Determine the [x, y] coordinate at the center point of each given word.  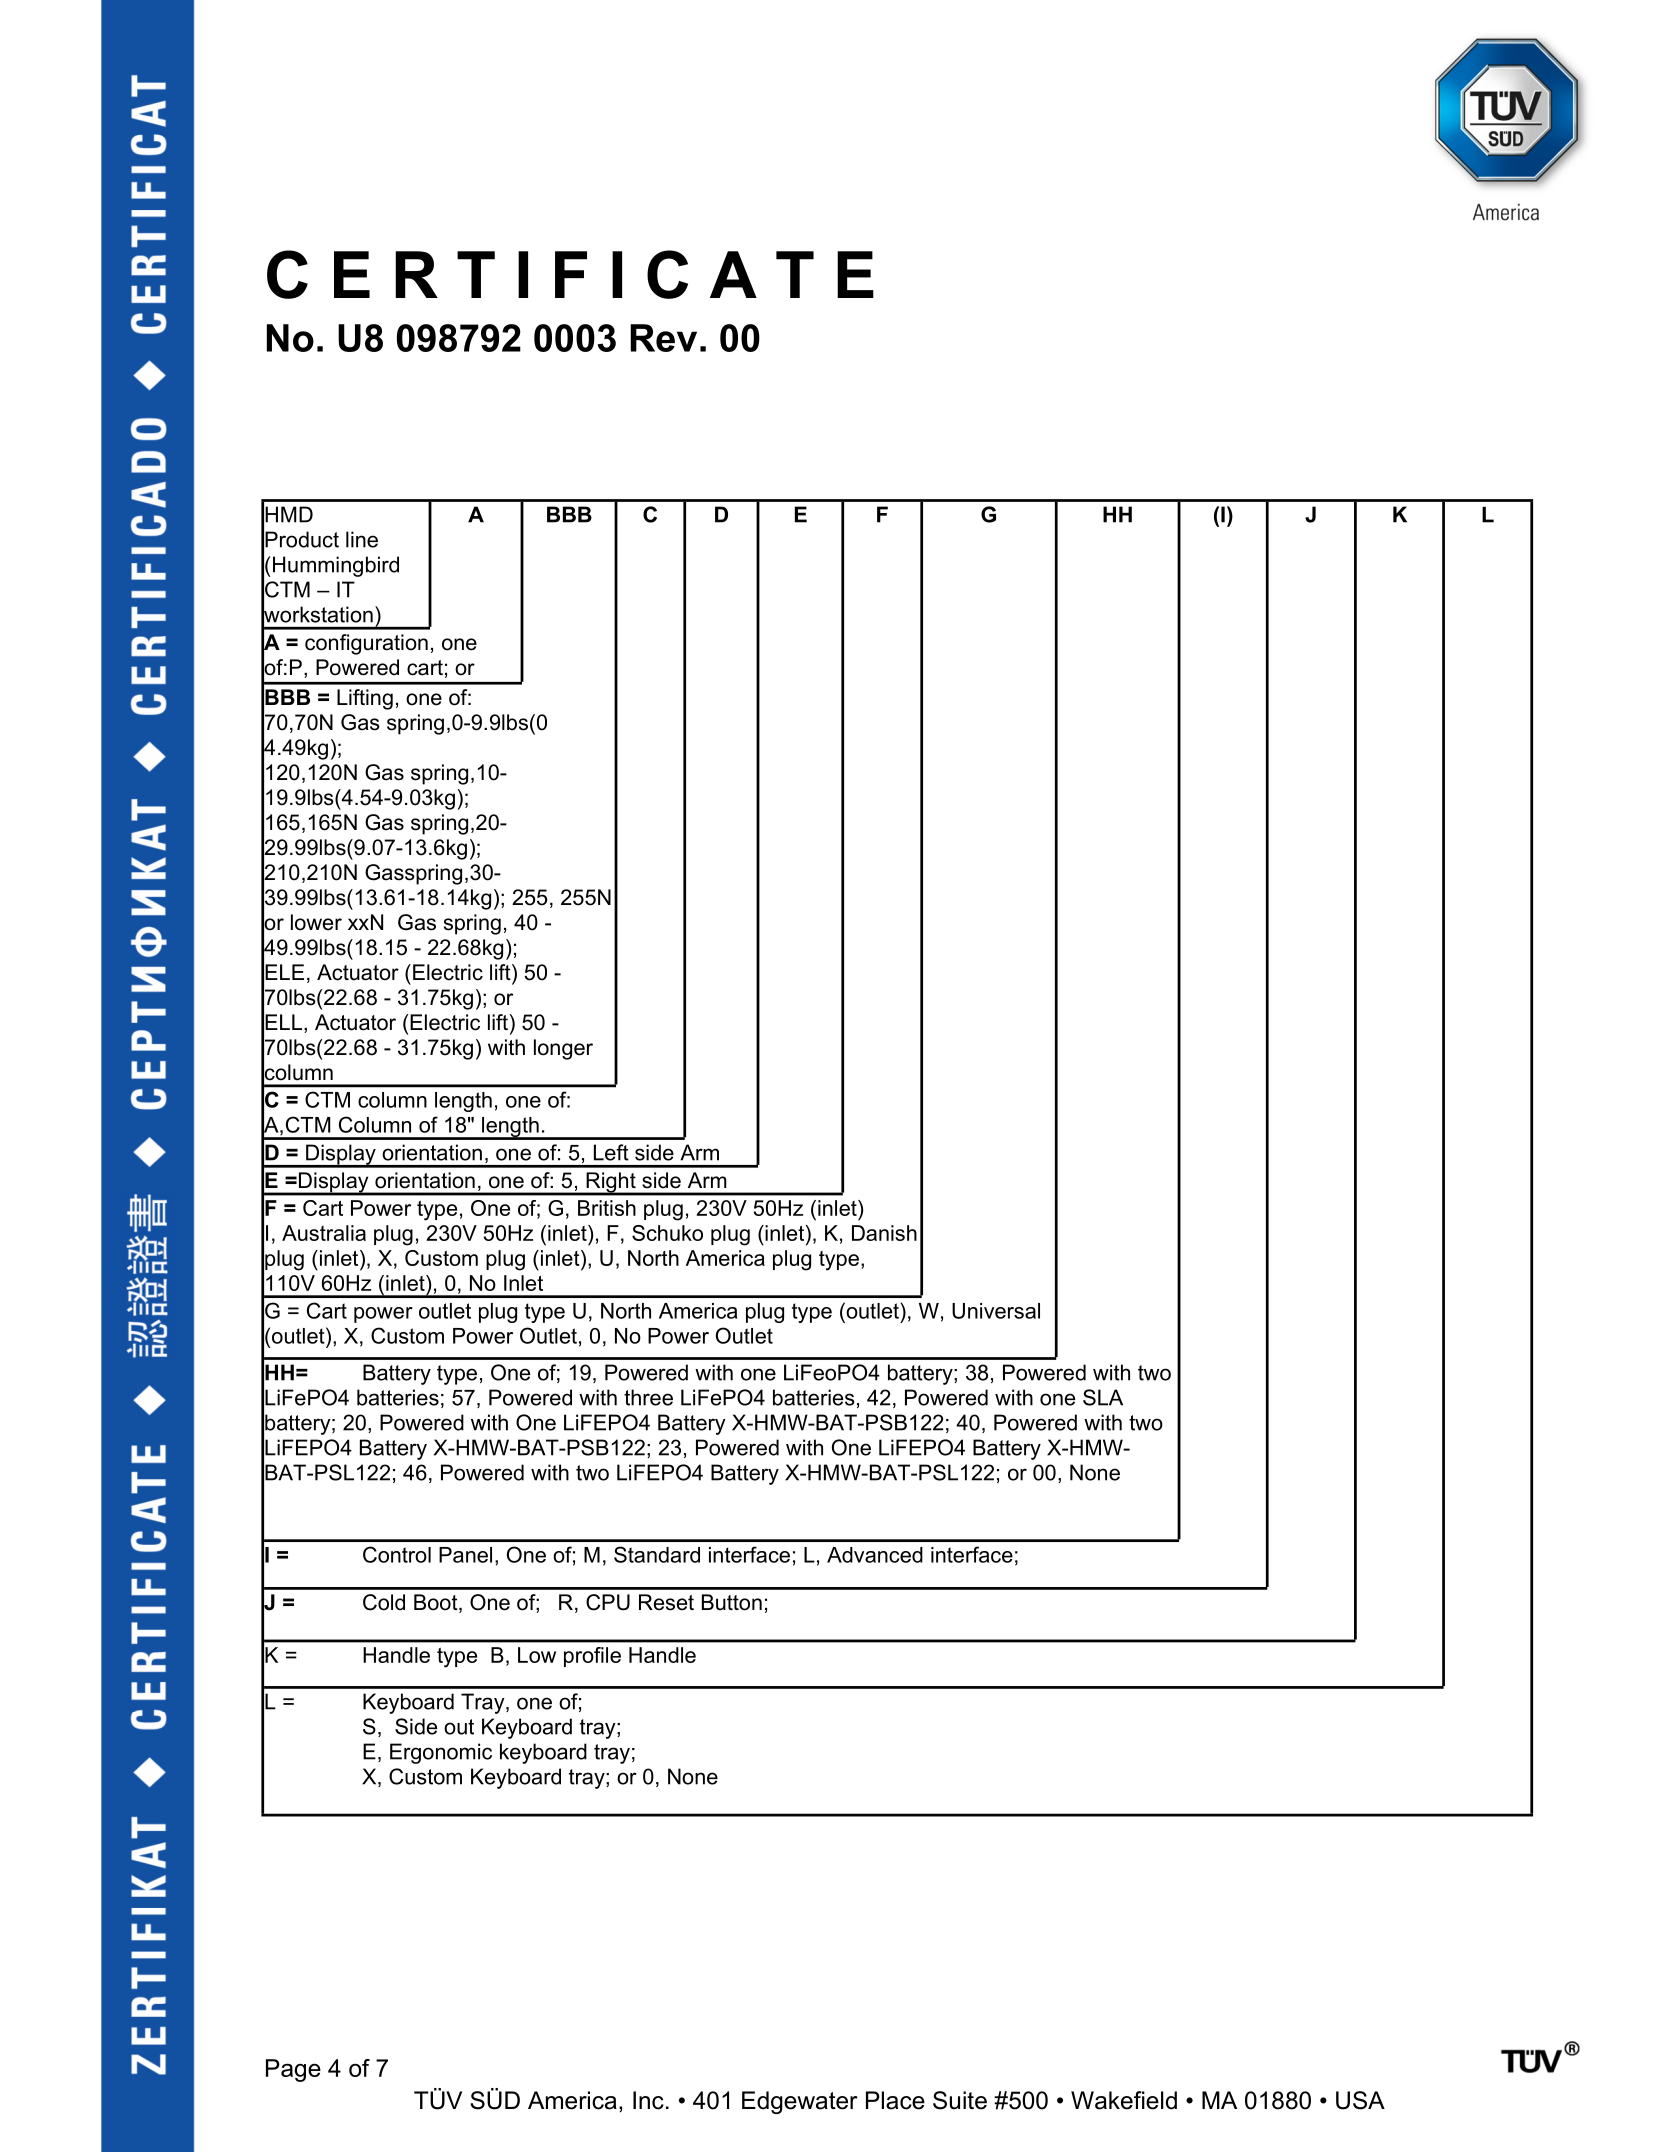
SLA [1103, 1397]
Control [397, 1554]
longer [563, 1049]
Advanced [875, 1555]
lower [316, 922]
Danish [884, 1233]
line [362, 539]
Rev [663, 338]
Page [293, 2070]
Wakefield [1124, 2100]
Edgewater [799, 2102]
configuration [366, 644]
